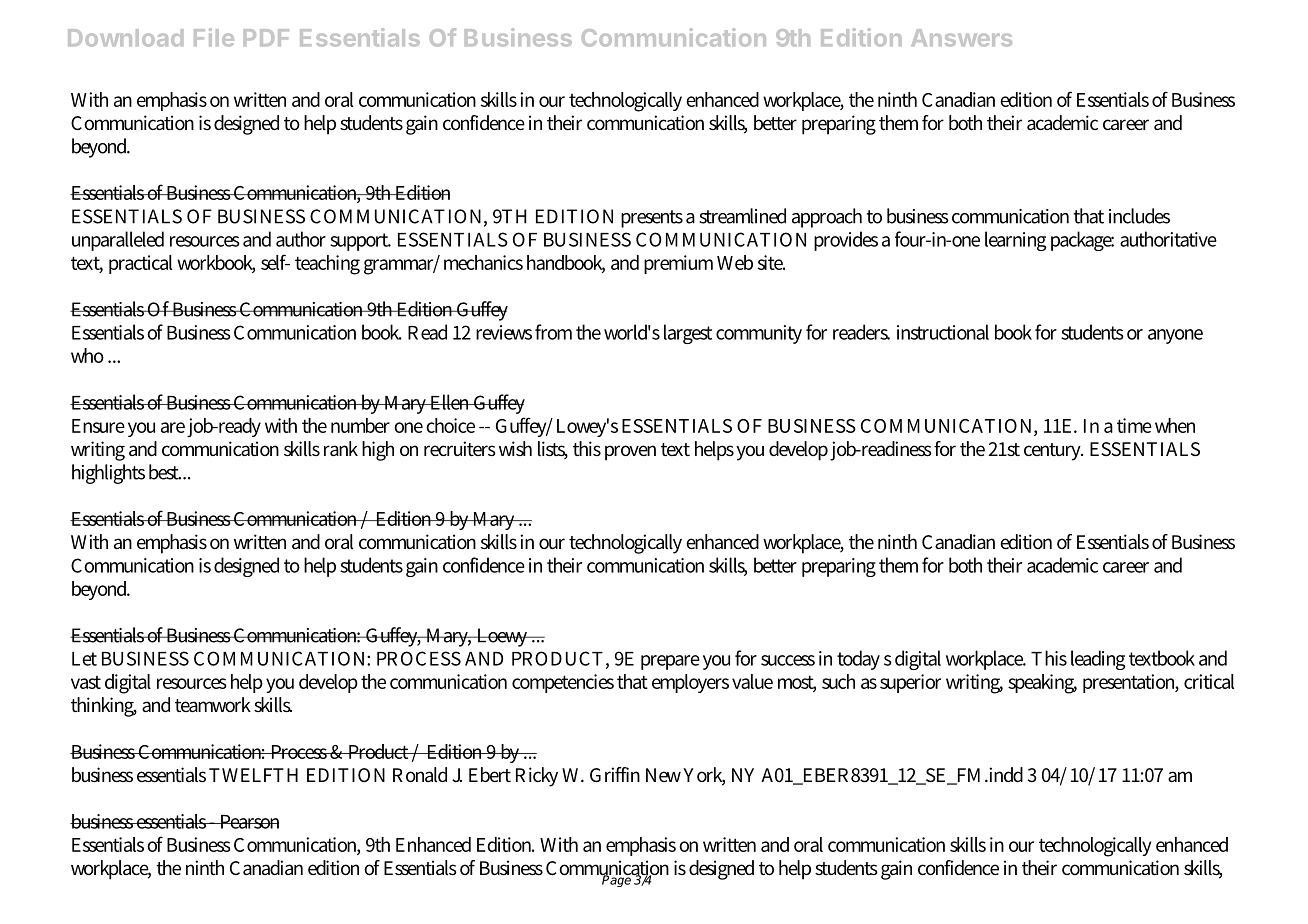 This document has height=924, width=1308. Describe the element at coordinates (617, 880) in the document. I see `Page` at that location.
